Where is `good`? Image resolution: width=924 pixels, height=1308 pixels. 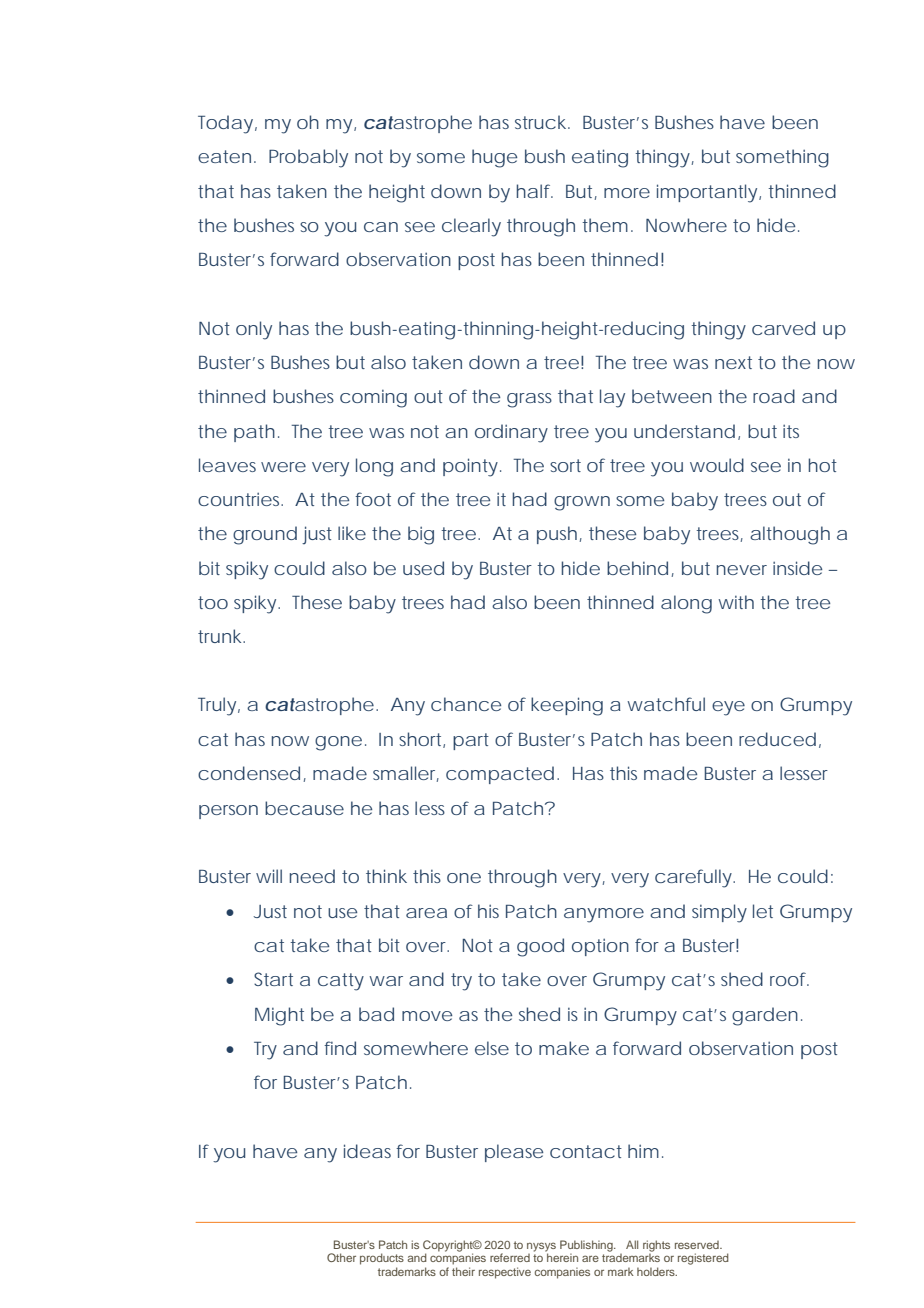 good is located at coordinates (540, 947).
